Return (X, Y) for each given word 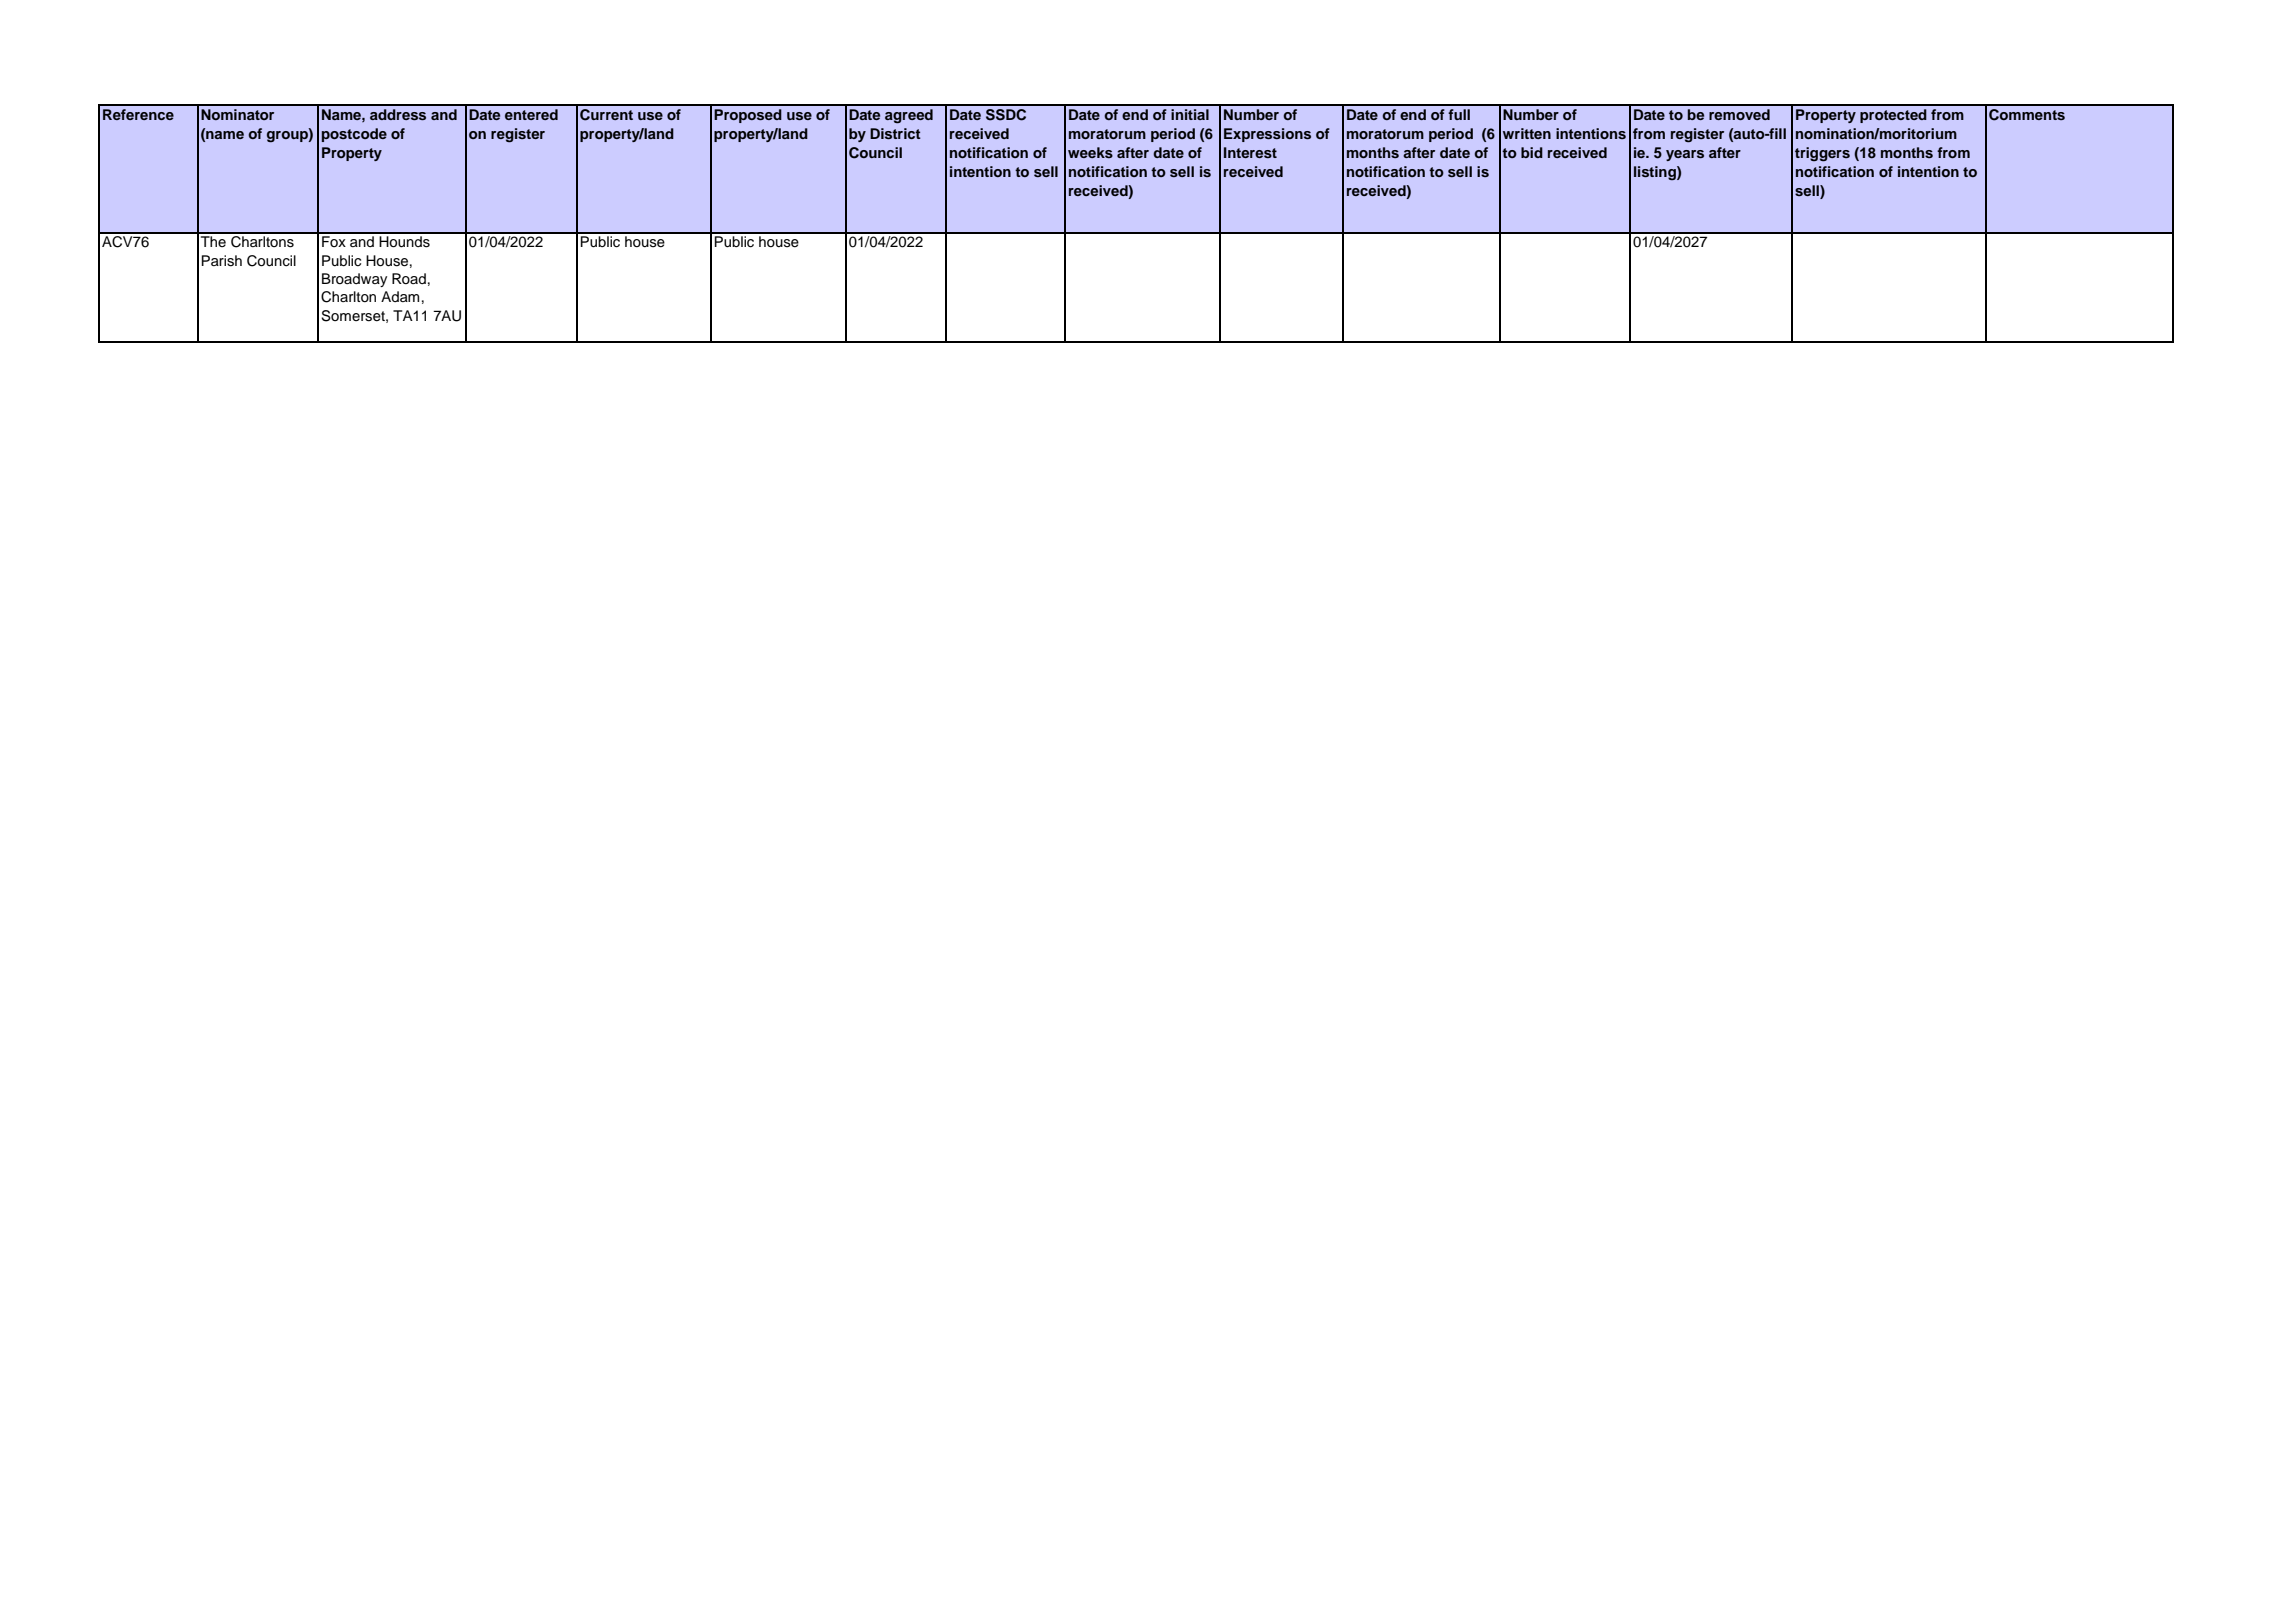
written (1527, 133)
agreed (909, 116)
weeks (1090, 152)
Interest (1250, 152)
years (1685, 155)
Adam (400, 296)
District (895, 133)
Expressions (1267, 135)
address (398, 114)
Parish (222, 261)
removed (1739, 114)
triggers (1822, 154)
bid (1532, 152)
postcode (354, 135)
